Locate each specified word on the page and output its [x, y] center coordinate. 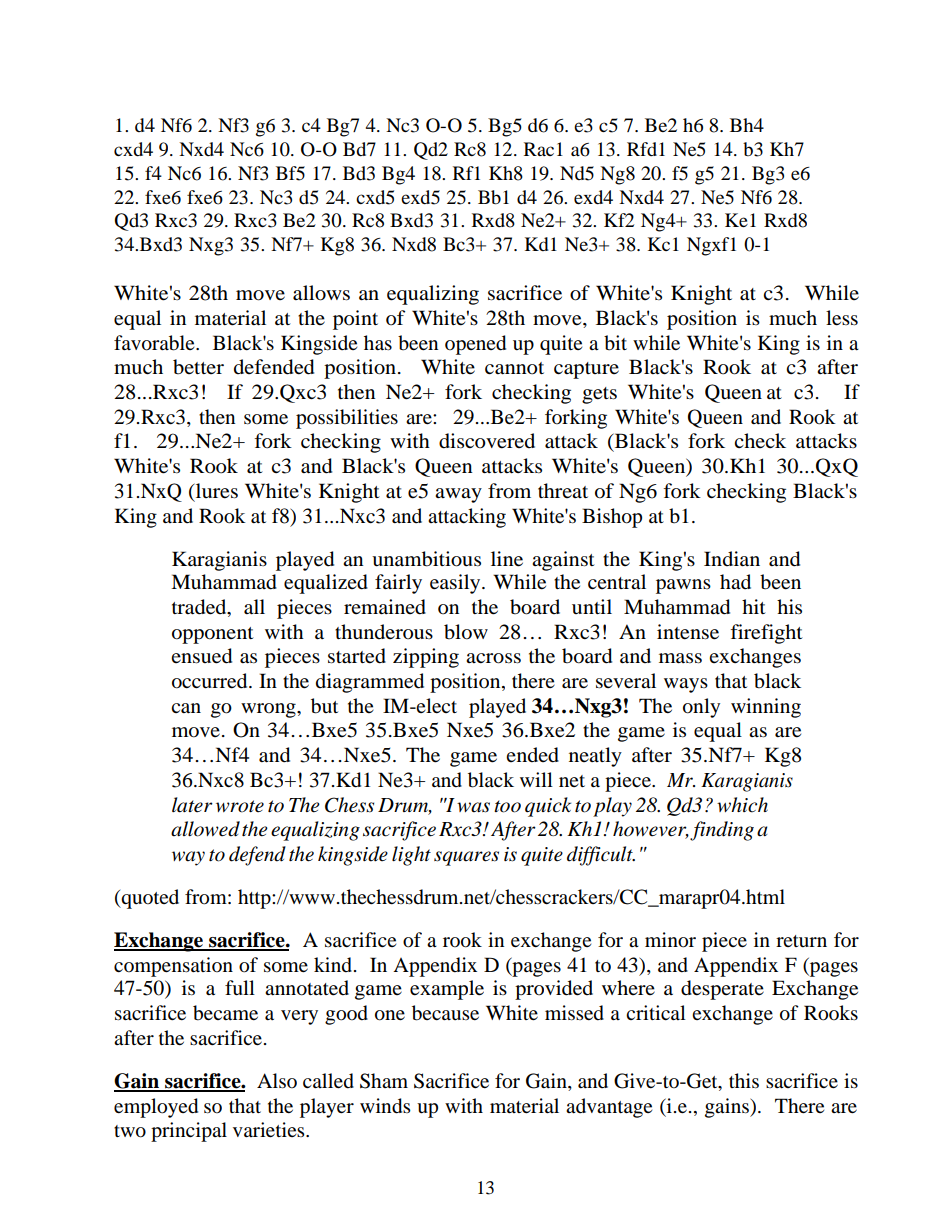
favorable [155, 343]
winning [766, 708]
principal [189, 1132]
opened [475, 345]
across [493, 658]
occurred [211, 681]
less [842, 318]
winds [385, 1106]
